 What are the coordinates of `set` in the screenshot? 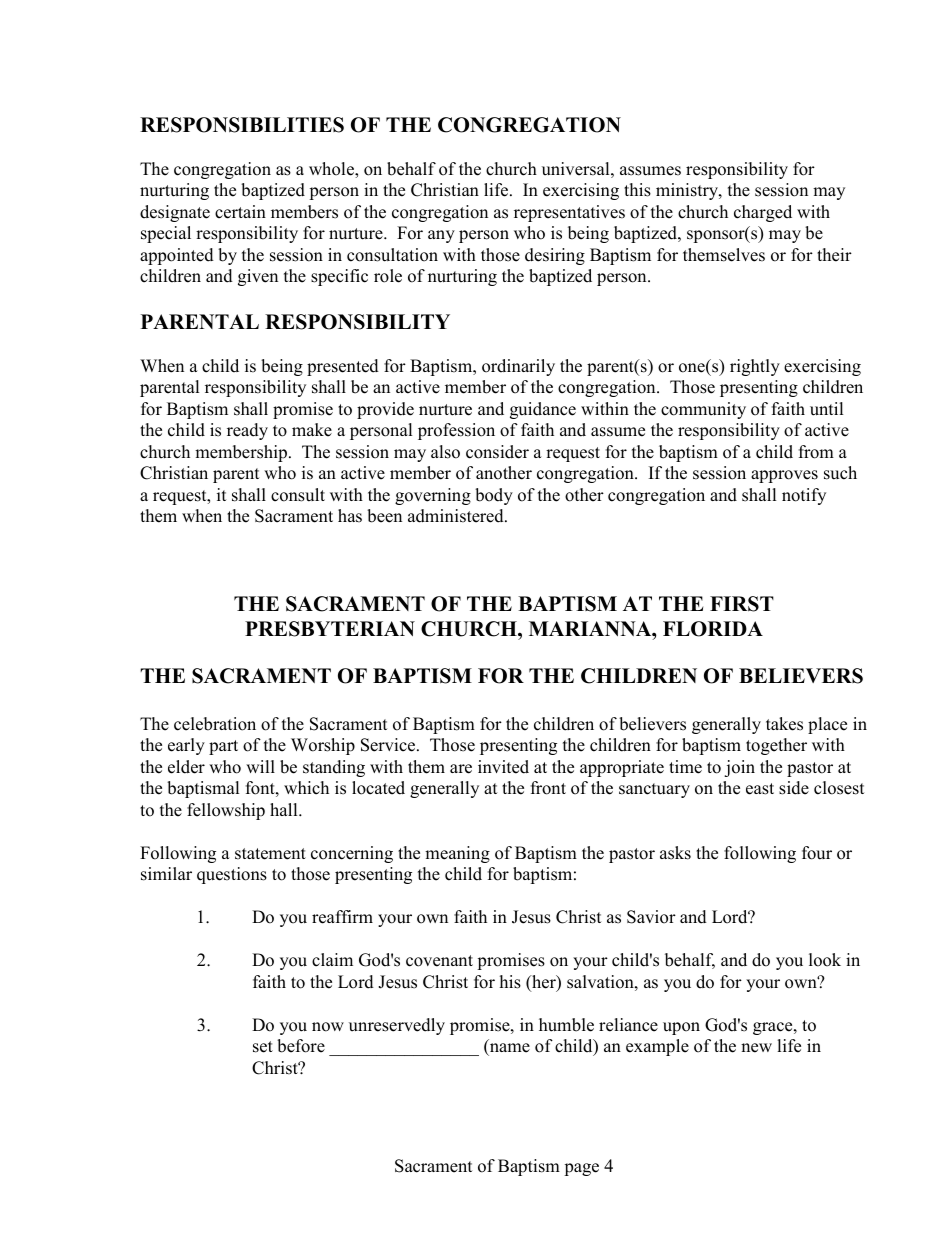 It's located at (263, 1047).
